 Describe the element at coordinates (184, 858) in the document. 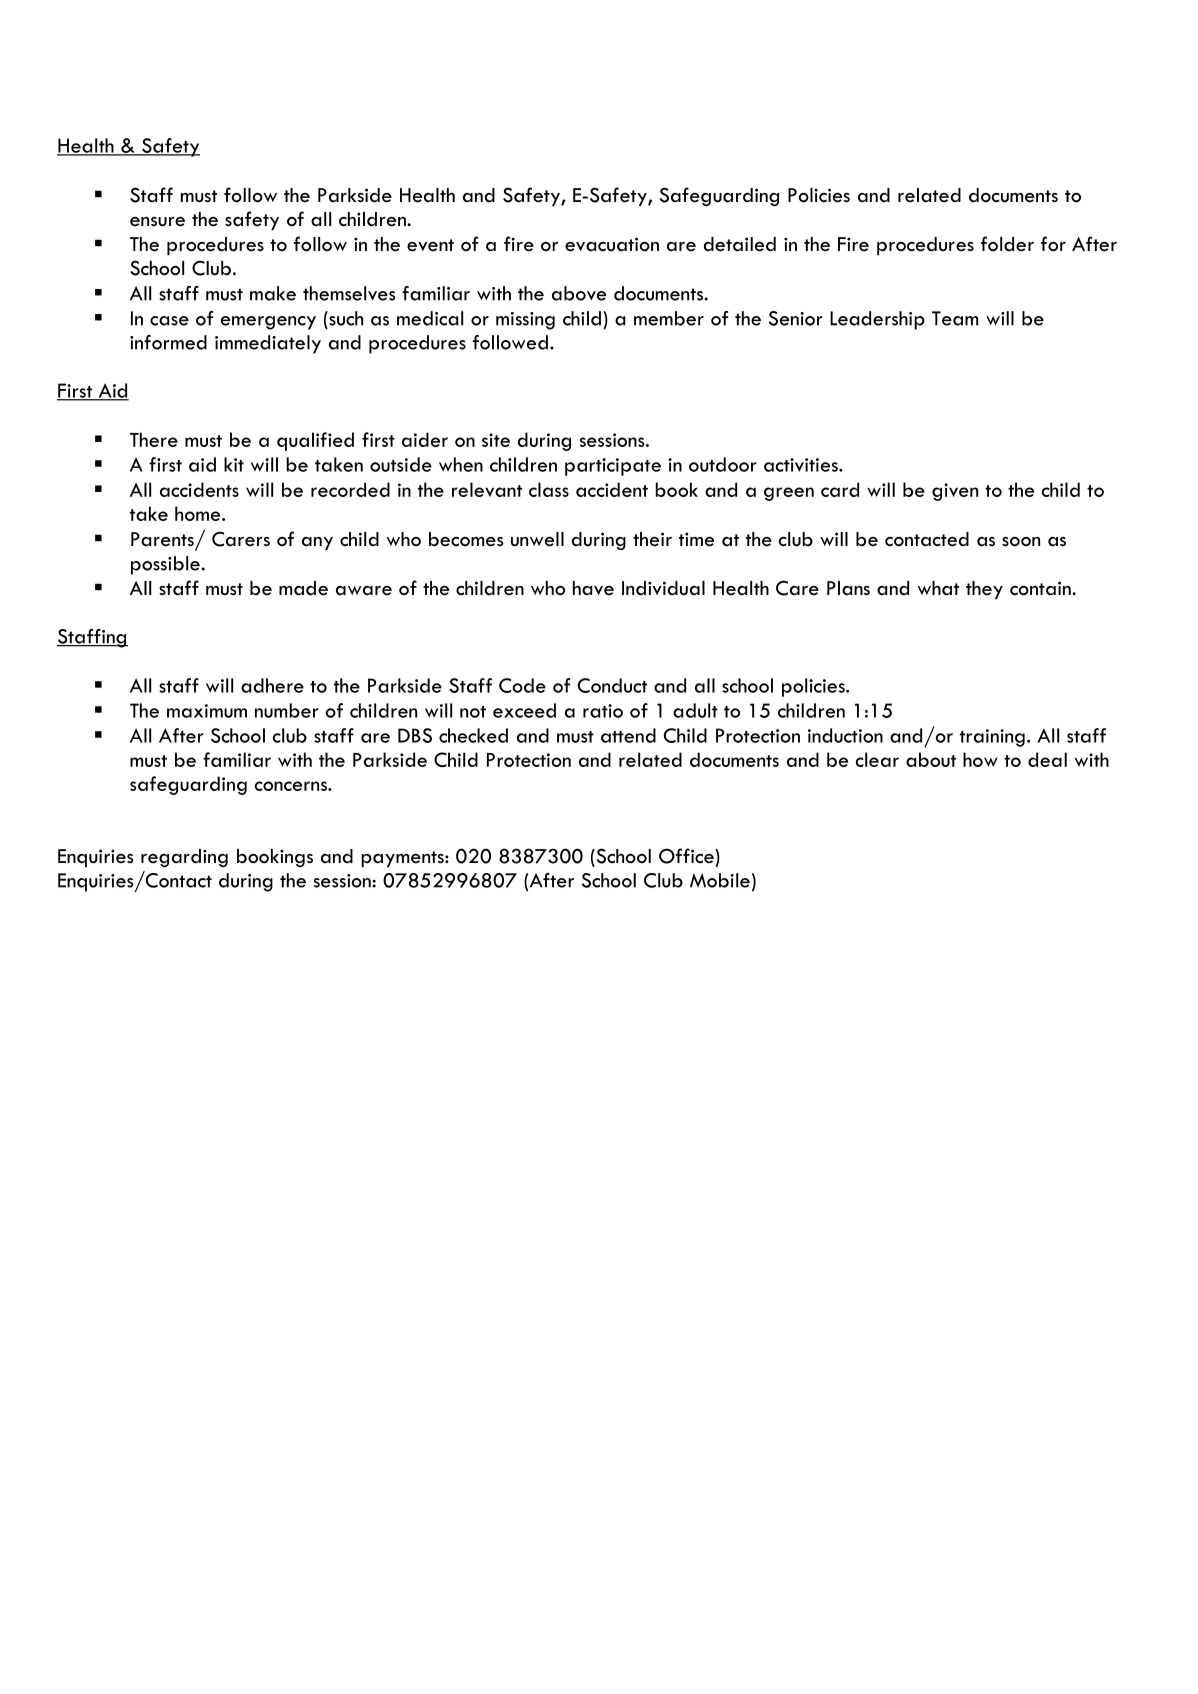

I see `regarding` at that location.
